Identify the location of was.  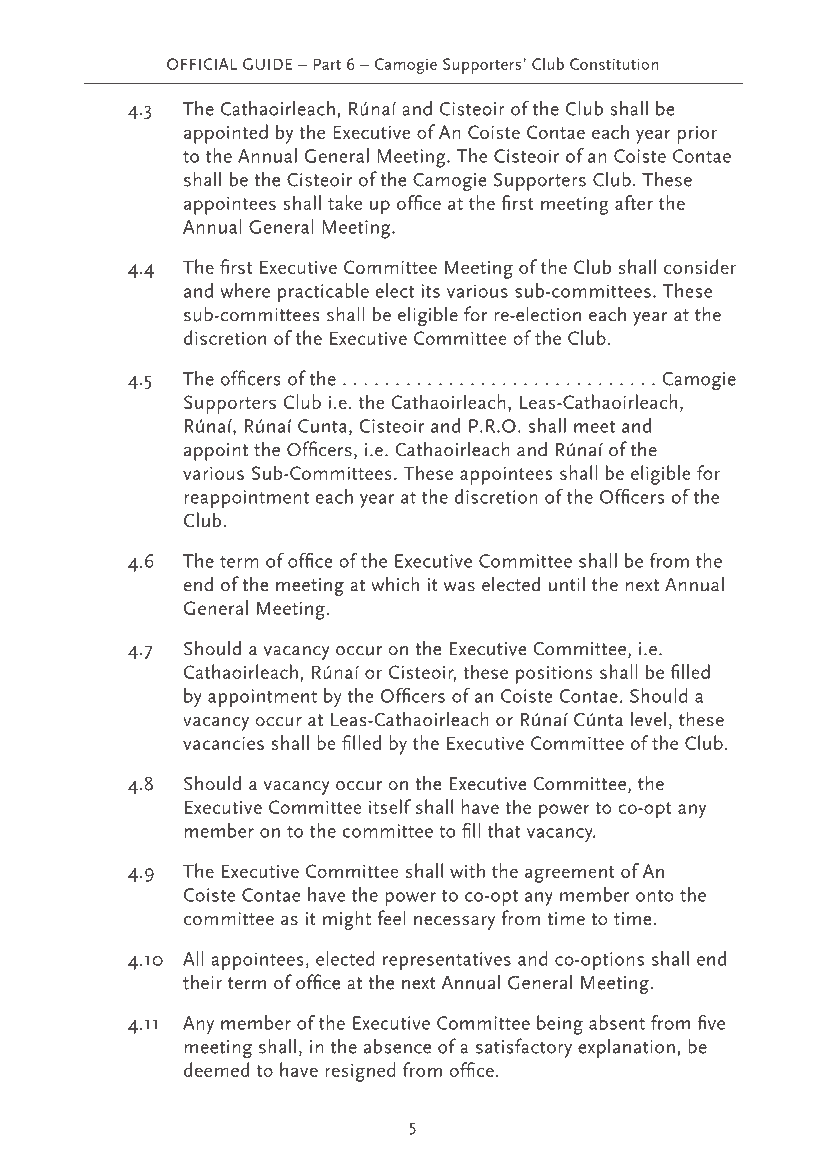
(459, 587).
